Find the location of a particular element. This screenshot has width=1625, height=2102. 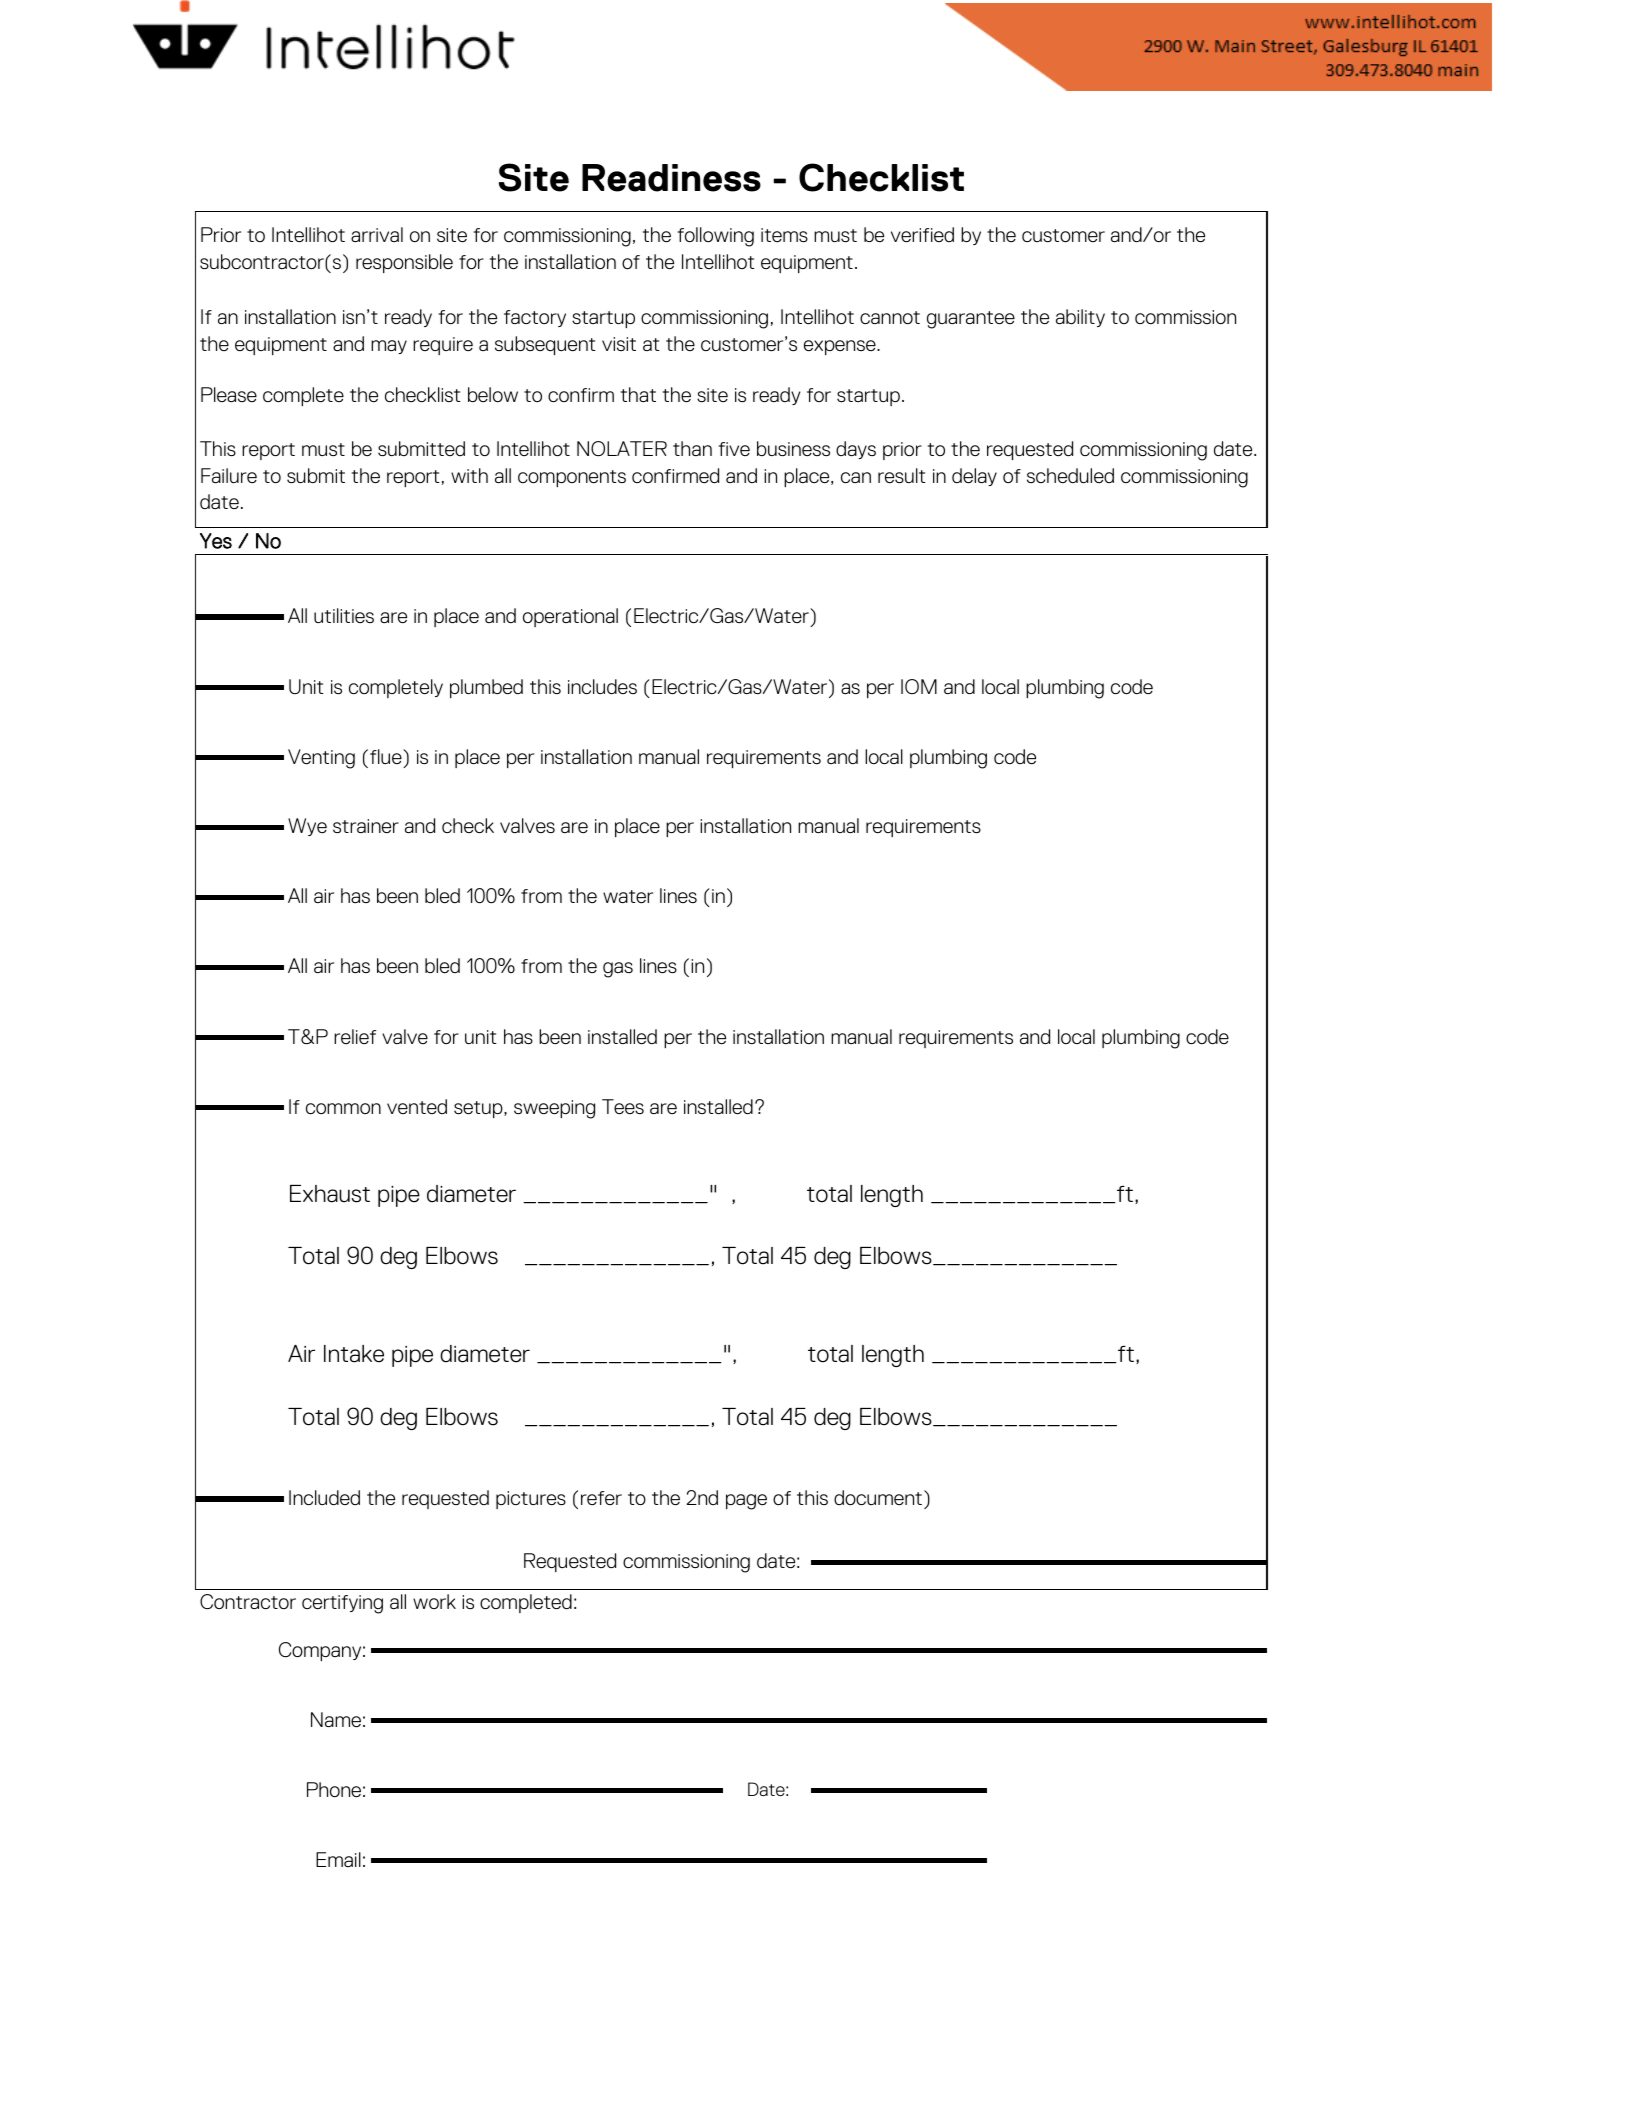

Tees is located at coordinates (623, 1106).
